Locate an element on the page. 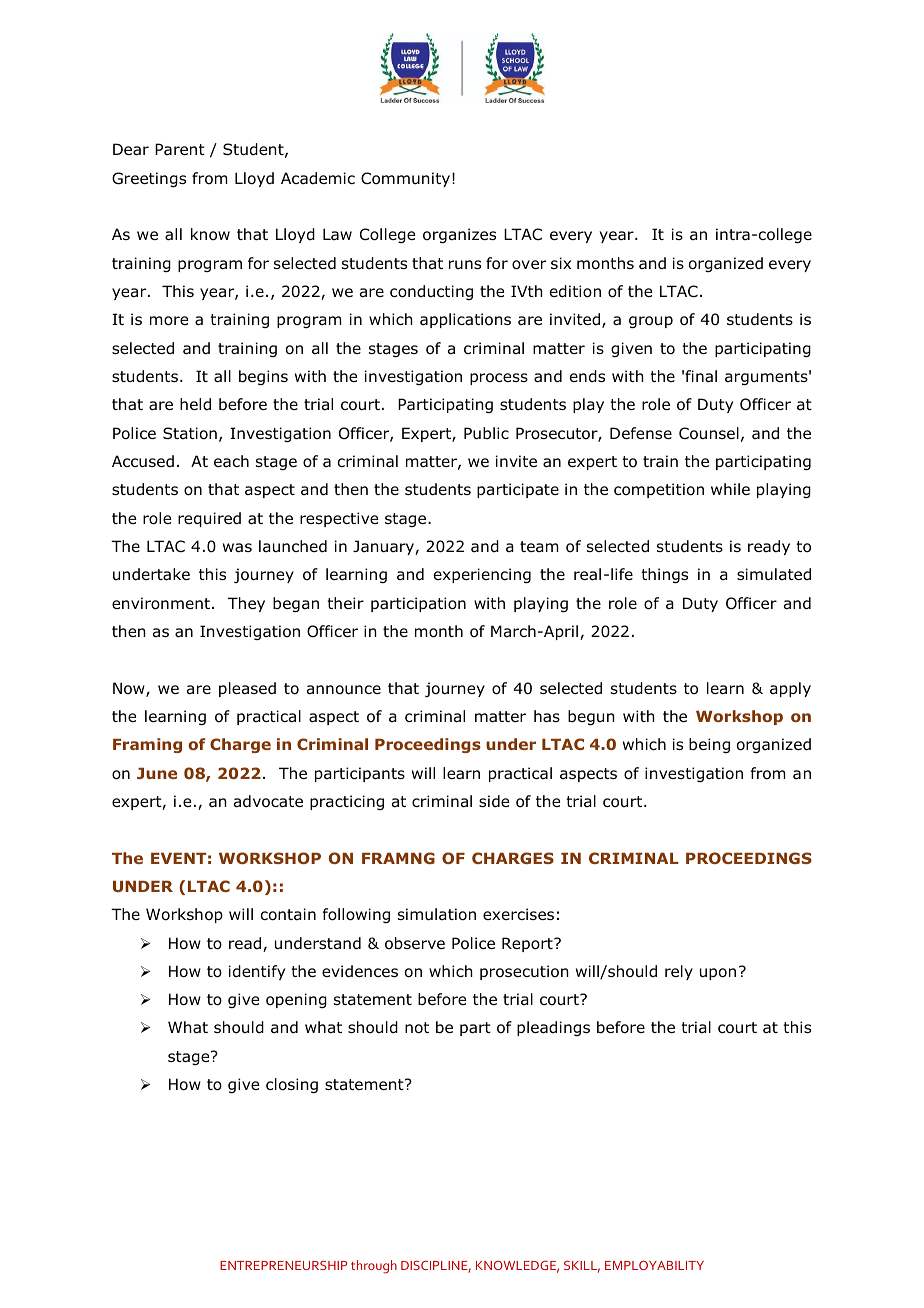 The image size is (924, 1308). organizes is located at coordinates (459, 235).
